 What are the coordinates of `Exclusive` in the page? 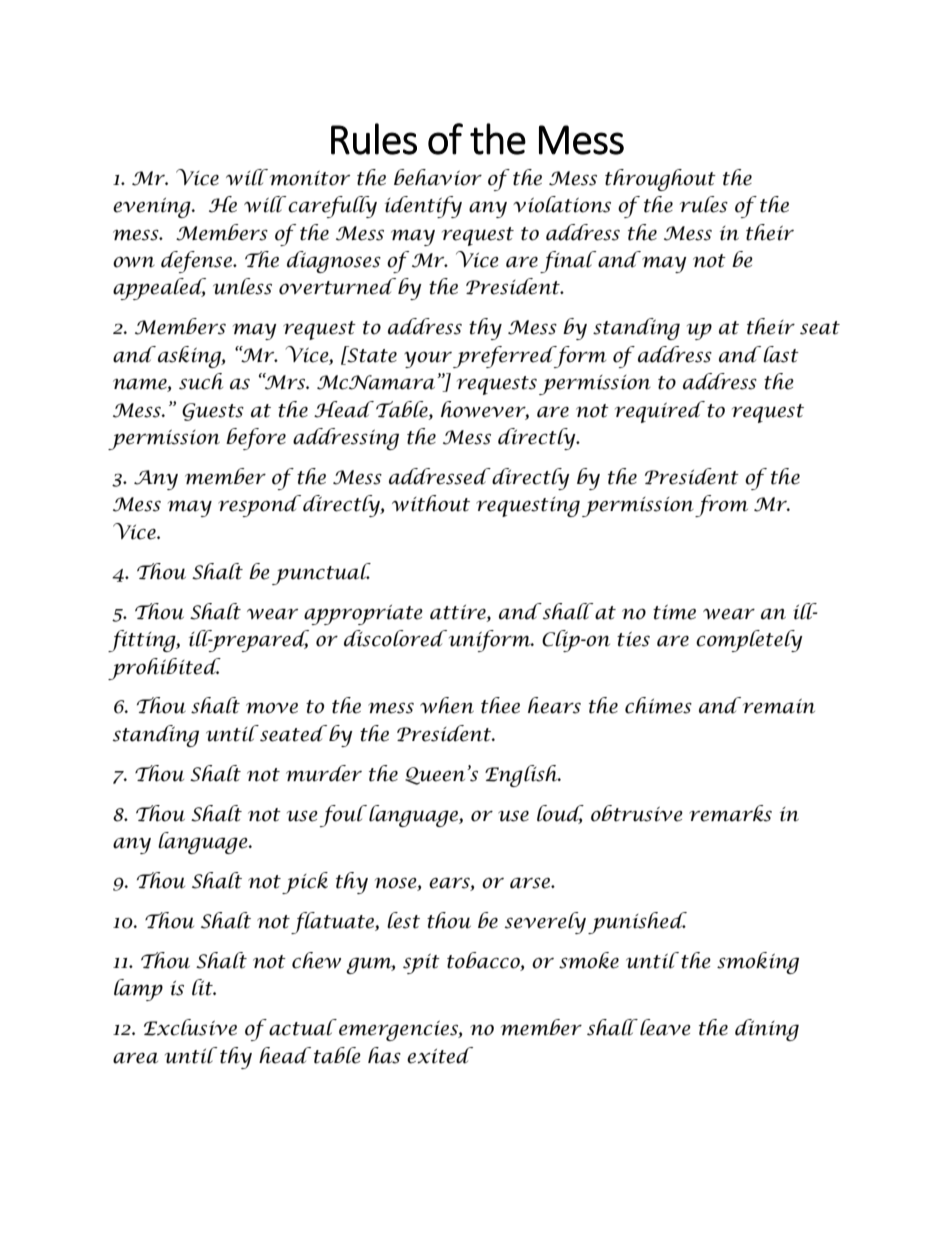 It's located at (190, 1027).
